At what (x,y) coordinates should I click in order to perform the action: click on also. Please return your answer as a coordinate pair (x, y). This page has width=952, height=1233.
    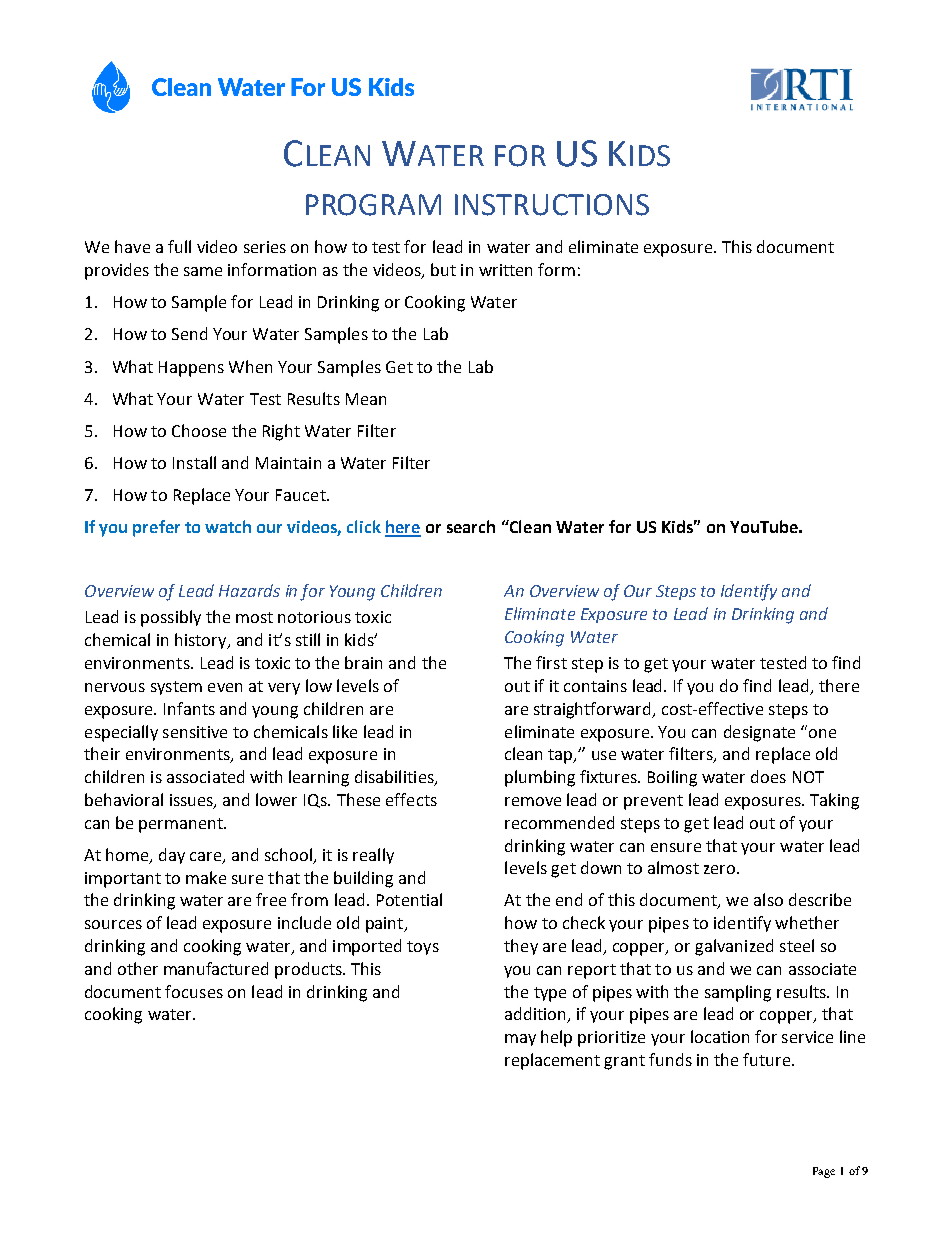
    Looking at the image, I should click on (768, 899).
